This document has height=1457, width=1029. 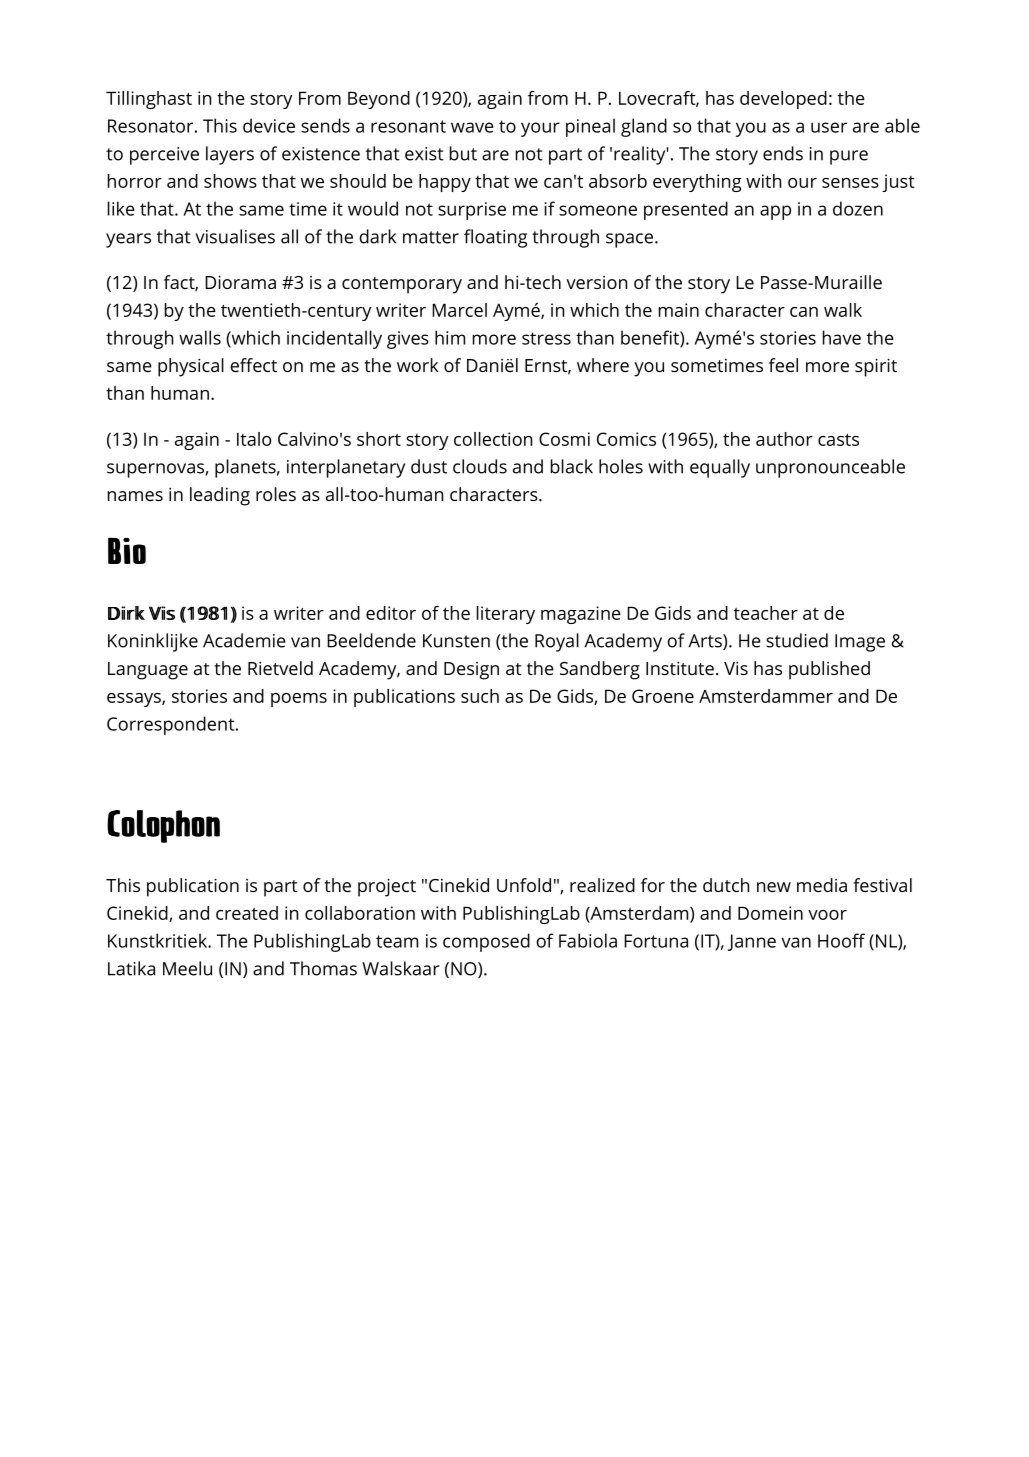 I want to click on created, so click(x=247, y=913).
